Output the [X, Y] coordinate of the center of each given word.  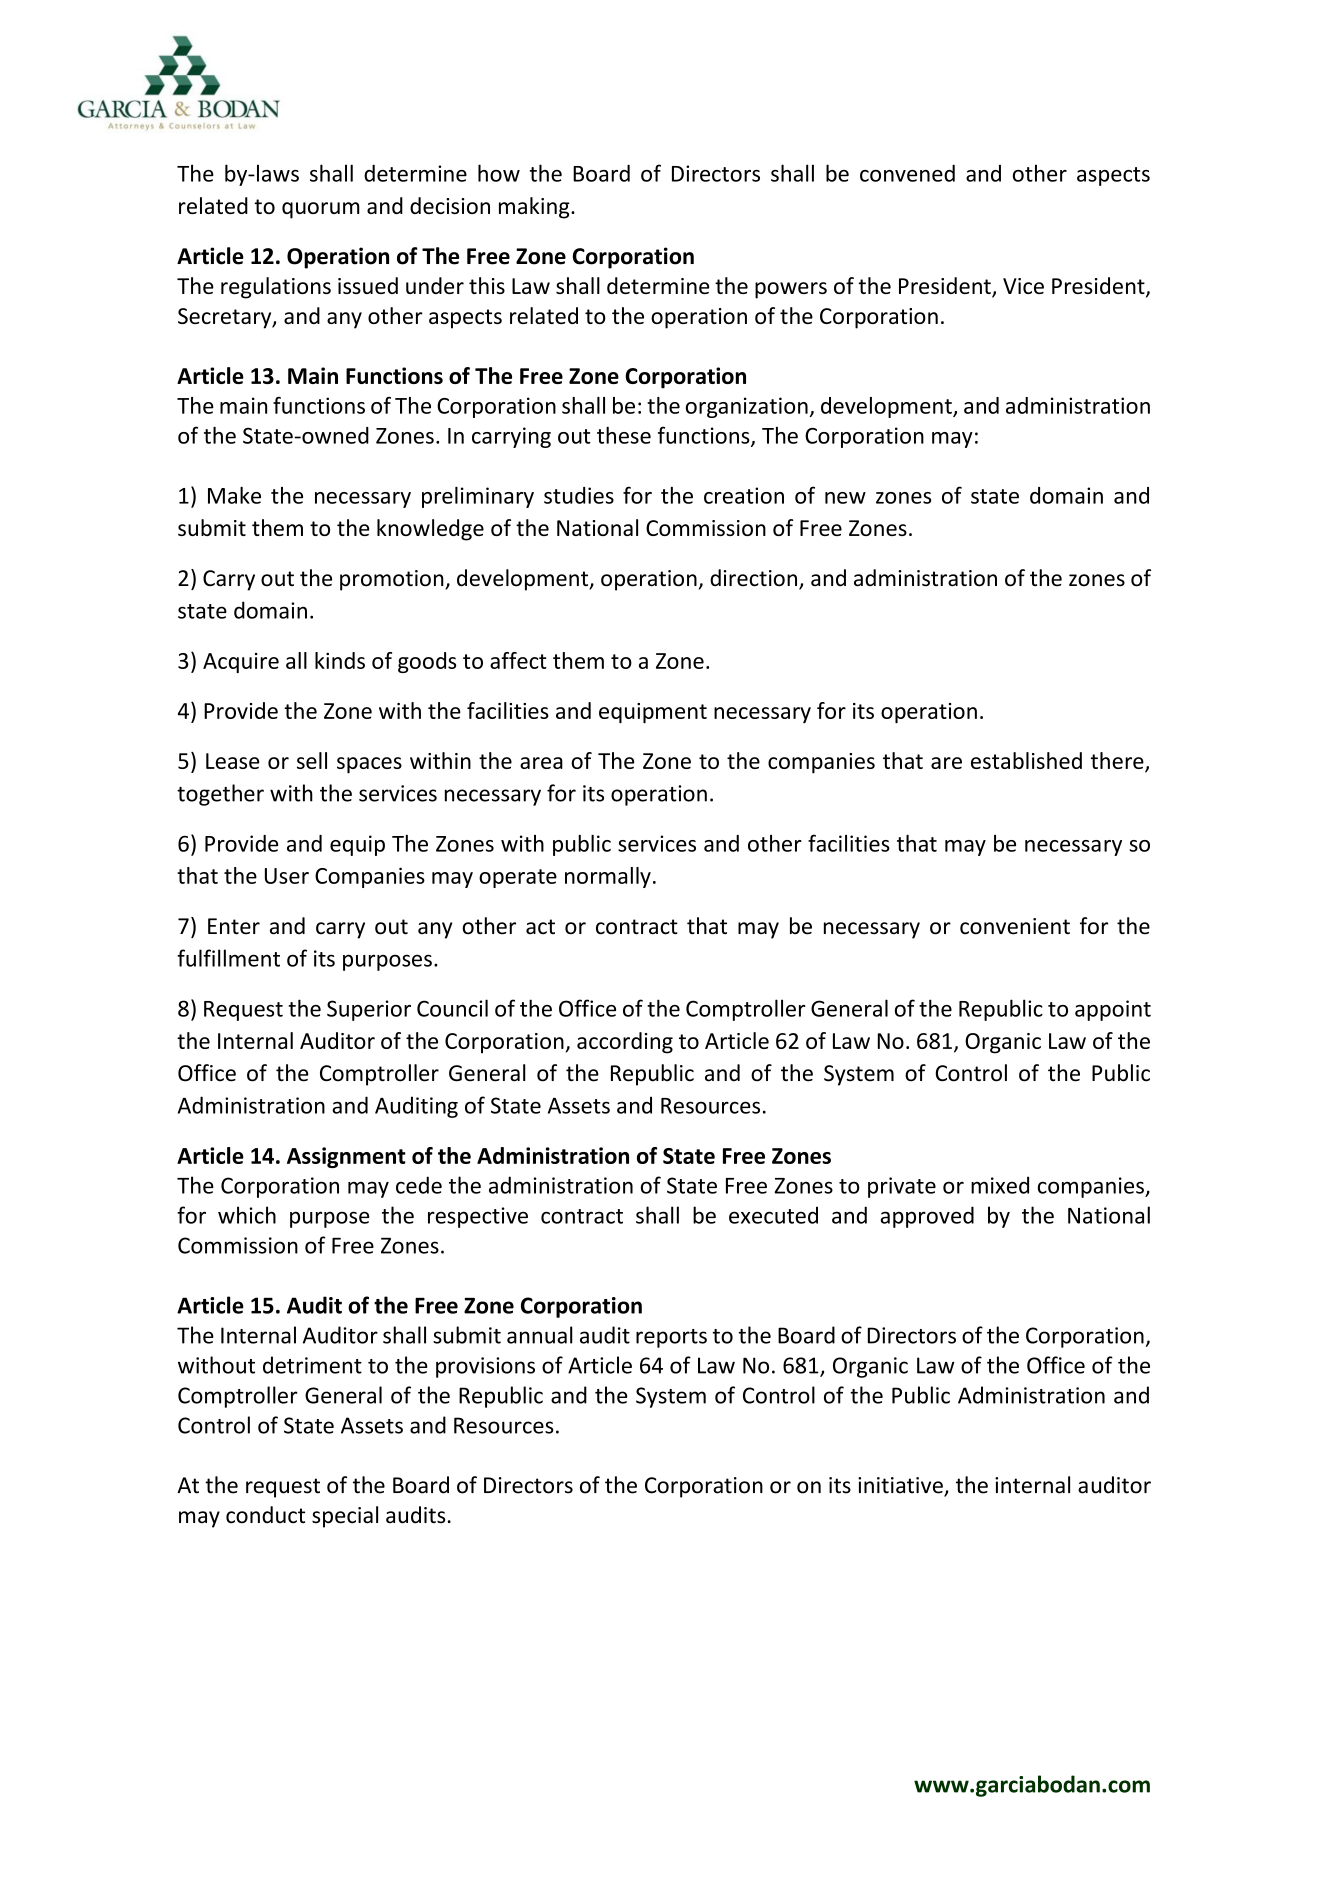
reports [671, 1338]
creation [744, 495]
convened [907, 173]
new [845, 498]
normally [608, 877]
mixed [1000, 1185]
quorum [321, 210]
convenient [1015, 926]
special [345, 1517]
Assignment [346, 1157]
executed [773, 1215]
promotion [393, 580]
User [287, 876]
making [535, 208]
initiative [901, 1486]
